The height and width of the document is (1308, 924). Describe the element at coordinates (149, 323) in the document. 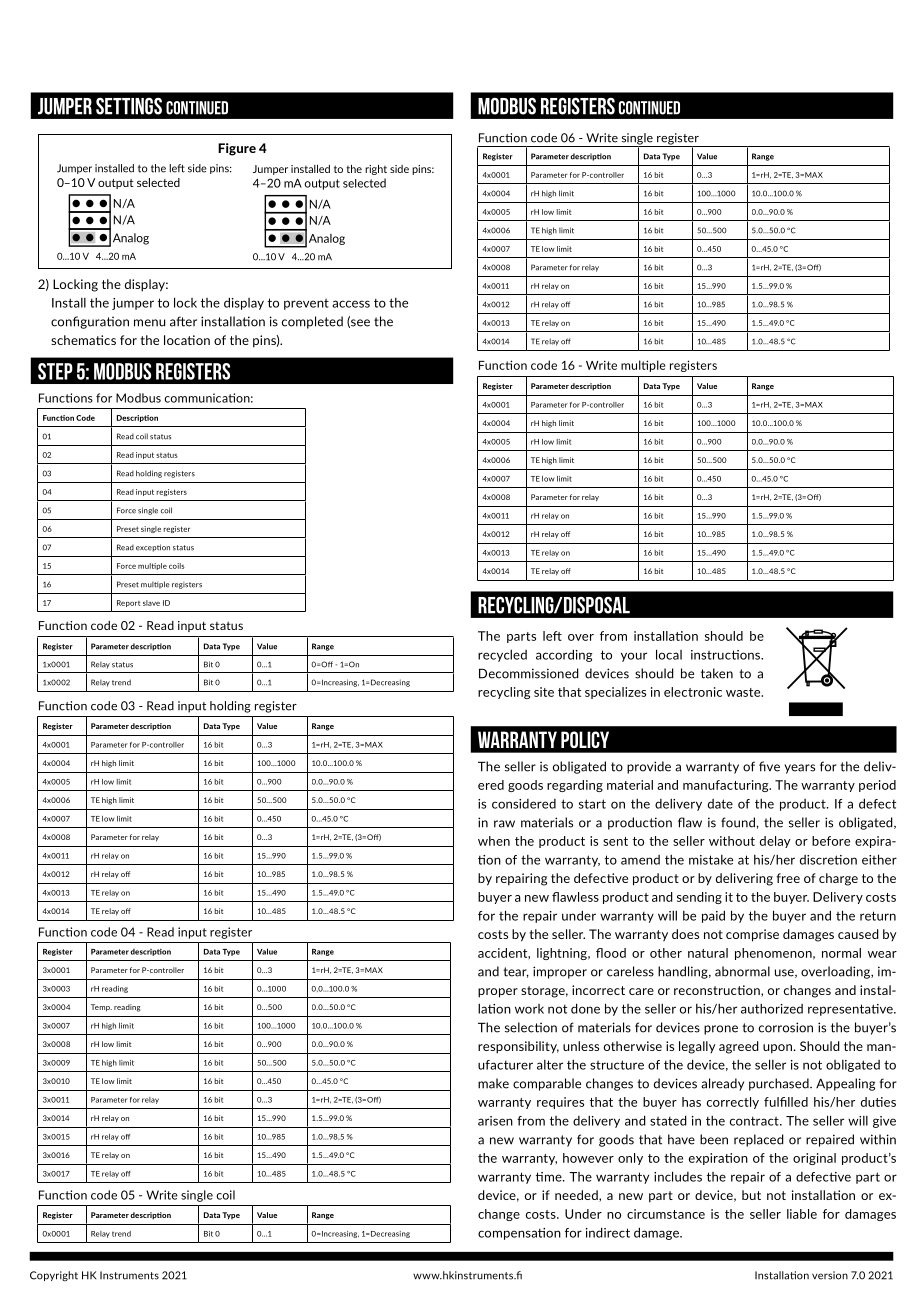

I see `menu` at that location.
